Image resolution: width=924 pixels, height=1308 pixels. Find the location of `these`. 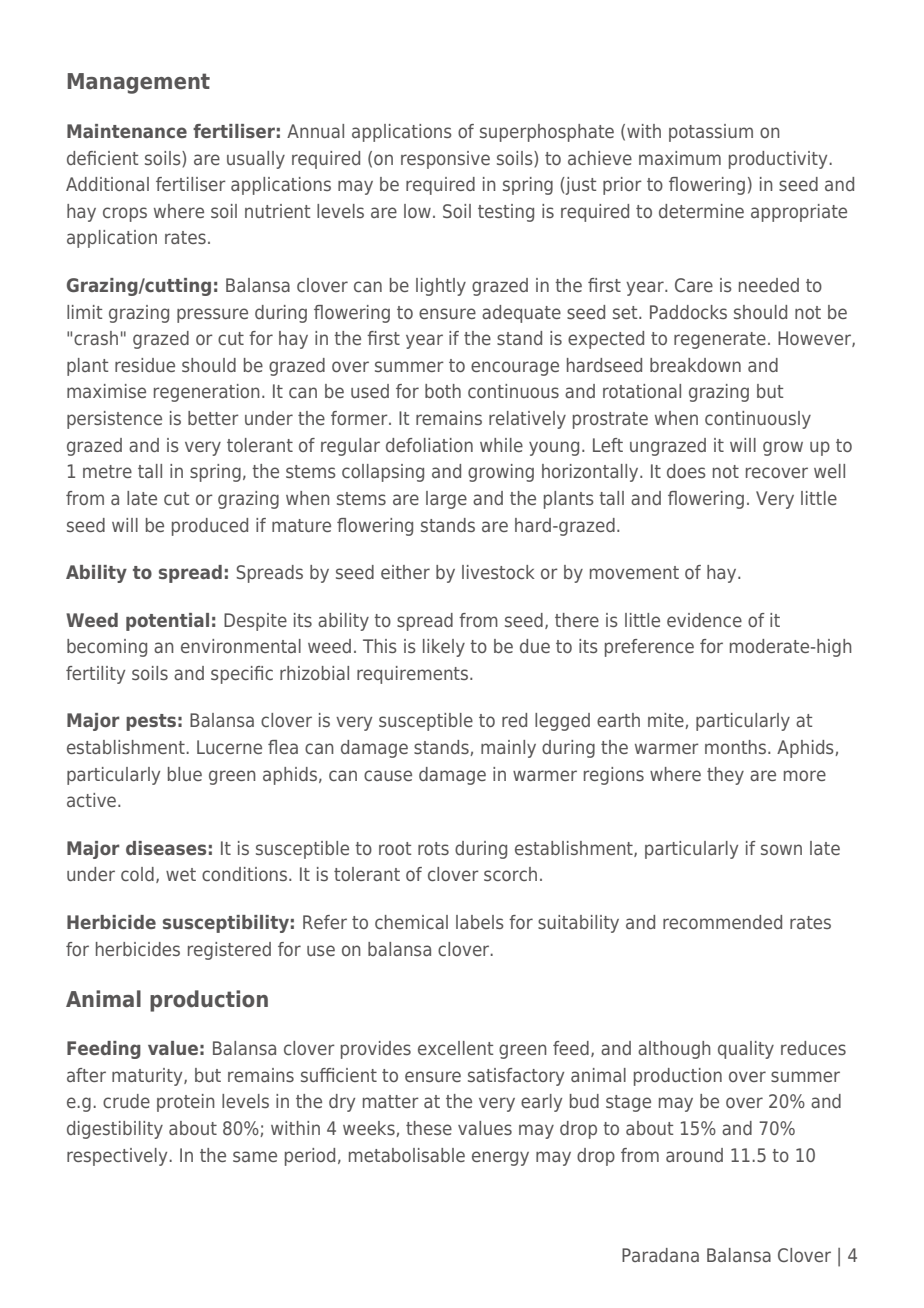

these is located at coordinates (429, 1128).
